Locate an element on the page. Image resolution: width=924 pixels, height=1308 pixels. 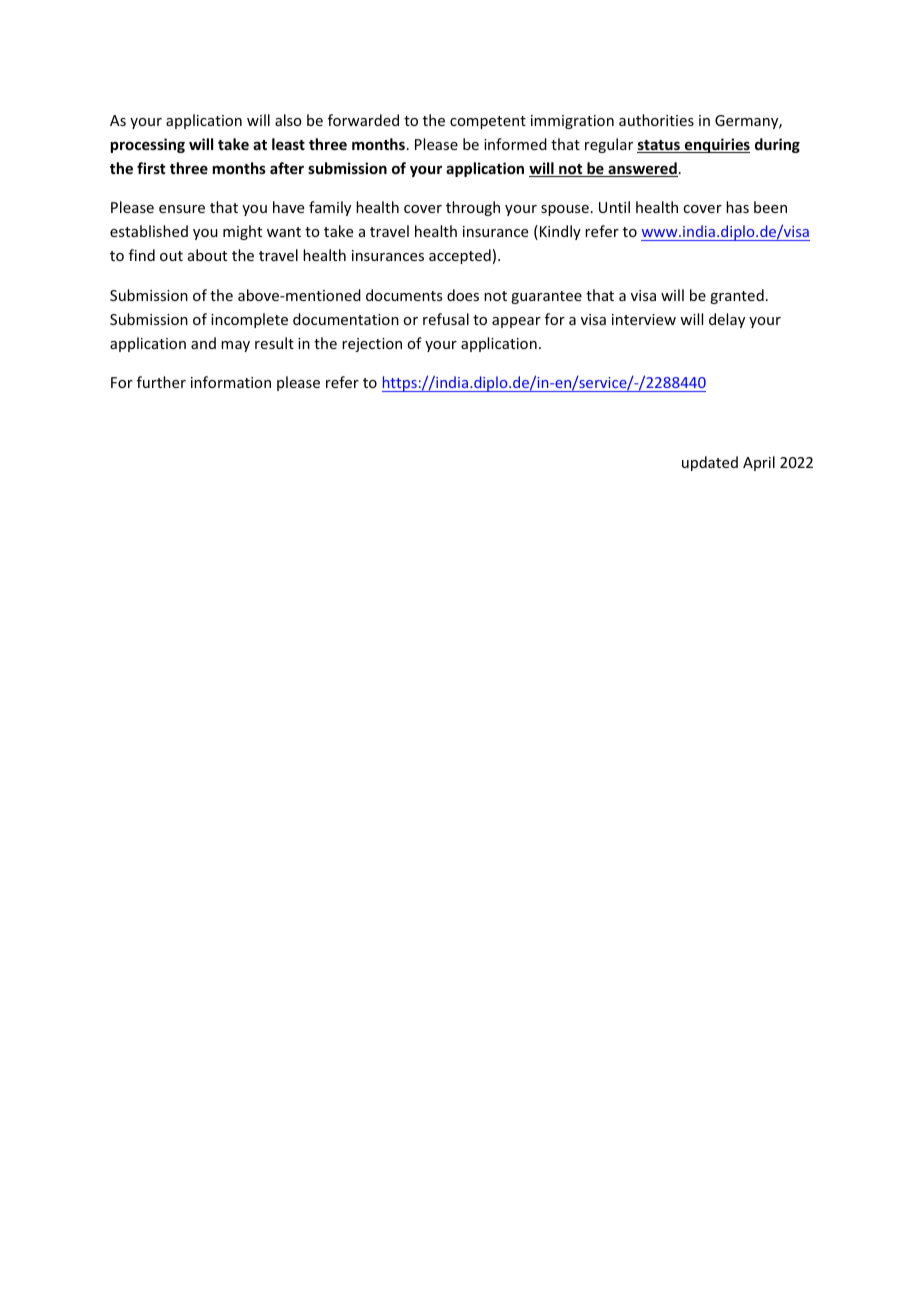
updated is located at coordinates (710, 463).
